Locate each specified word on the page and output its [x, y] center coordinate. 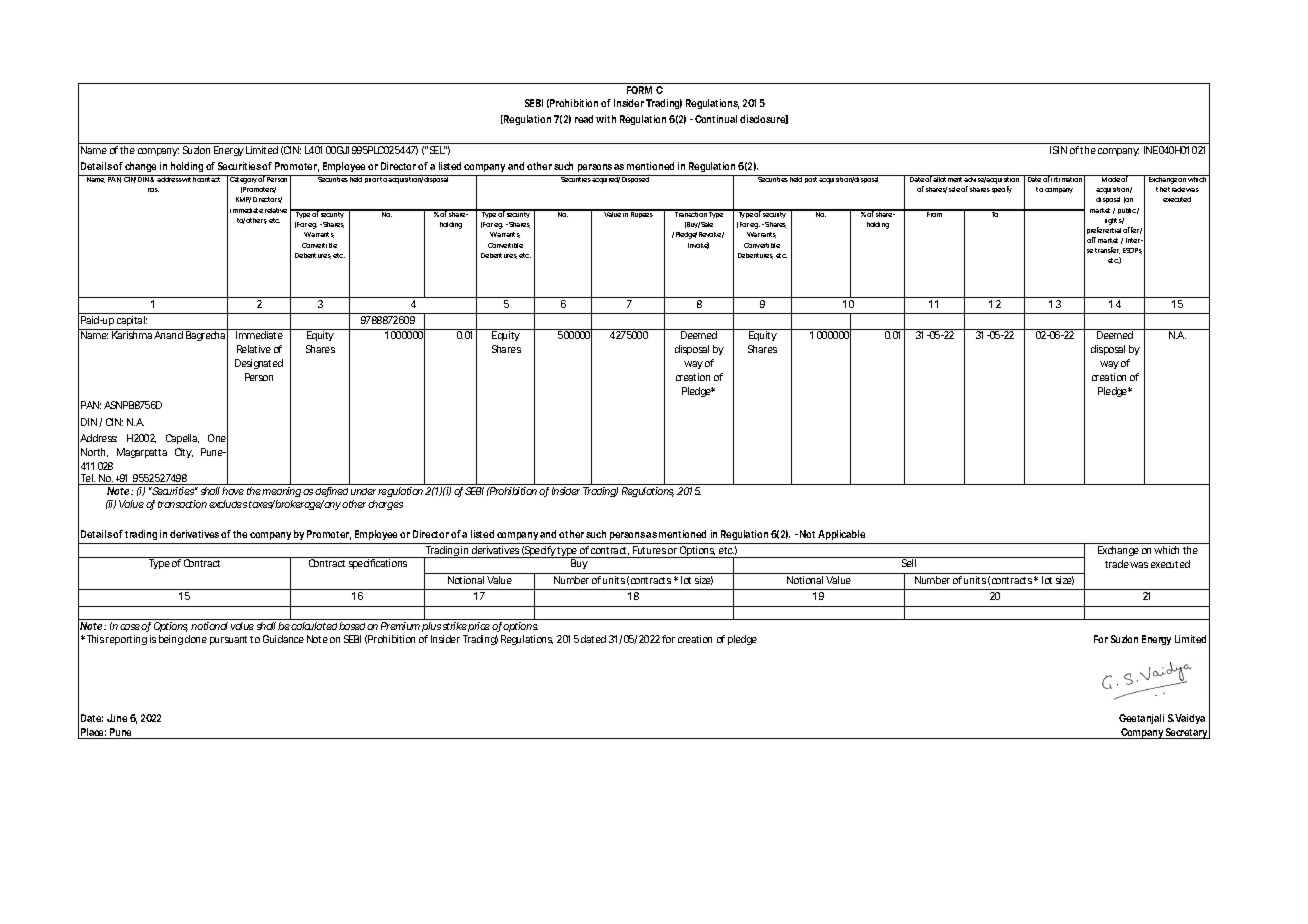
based [352, 626]
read [586, 119]
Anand [168, 335]
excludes [228, 504]
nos [153, 190]
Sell [909, 563]
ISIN [1058, 150]
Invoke [698, 245]
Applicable [841, 535]
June [117, 718]
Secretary [1187, 732]
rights [1114, 221]
